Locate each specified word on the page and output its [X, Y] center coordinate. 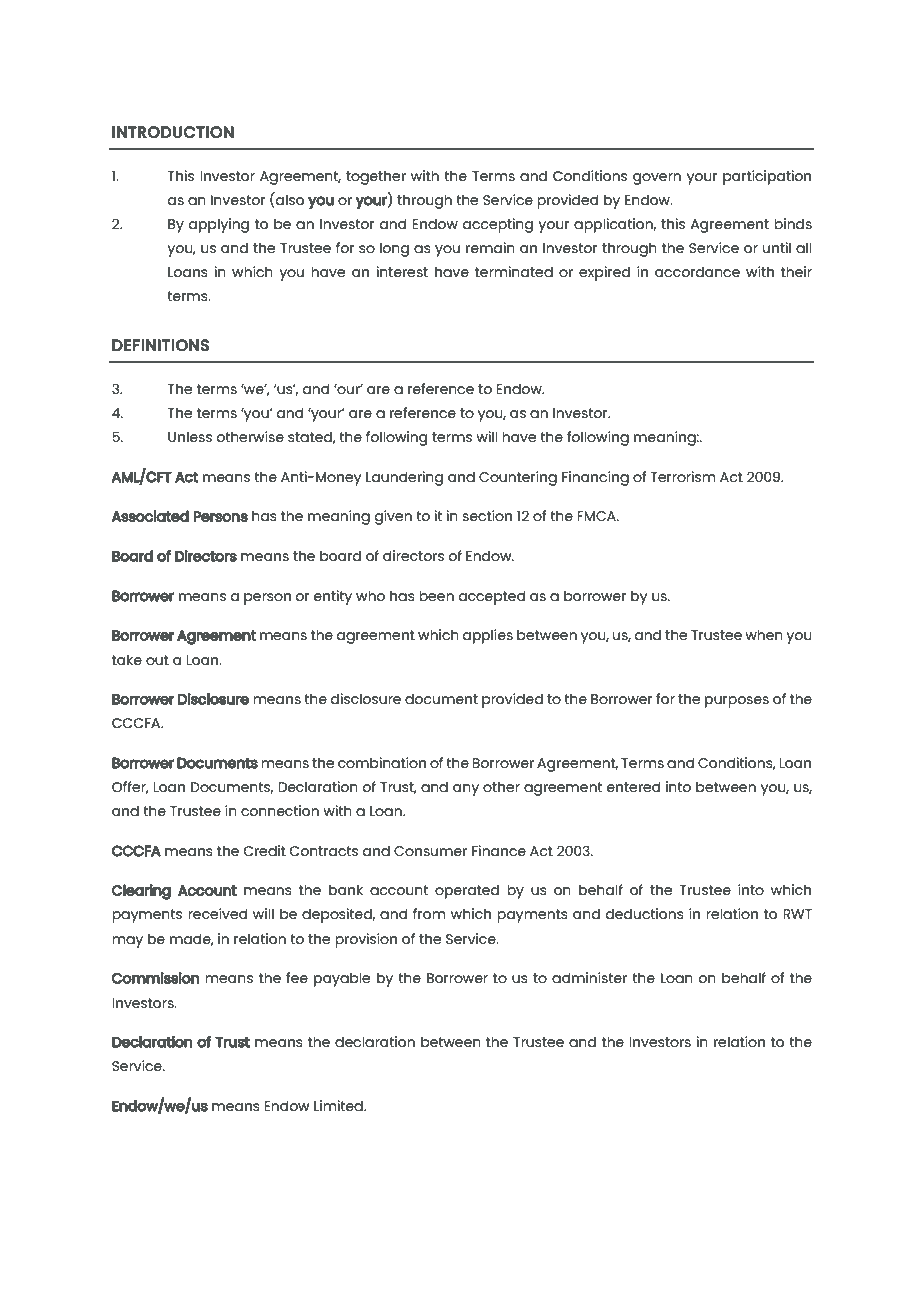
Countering [518, 478]
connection [280, 810]
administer [589, 977]
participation [767, 177]
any [466, 790]
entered [633, 786]
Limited [339, 1105]
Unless [190, 436]
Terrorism [682, 476]
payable [342, 979]
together [376, 177]
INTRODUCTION [173, 132]
